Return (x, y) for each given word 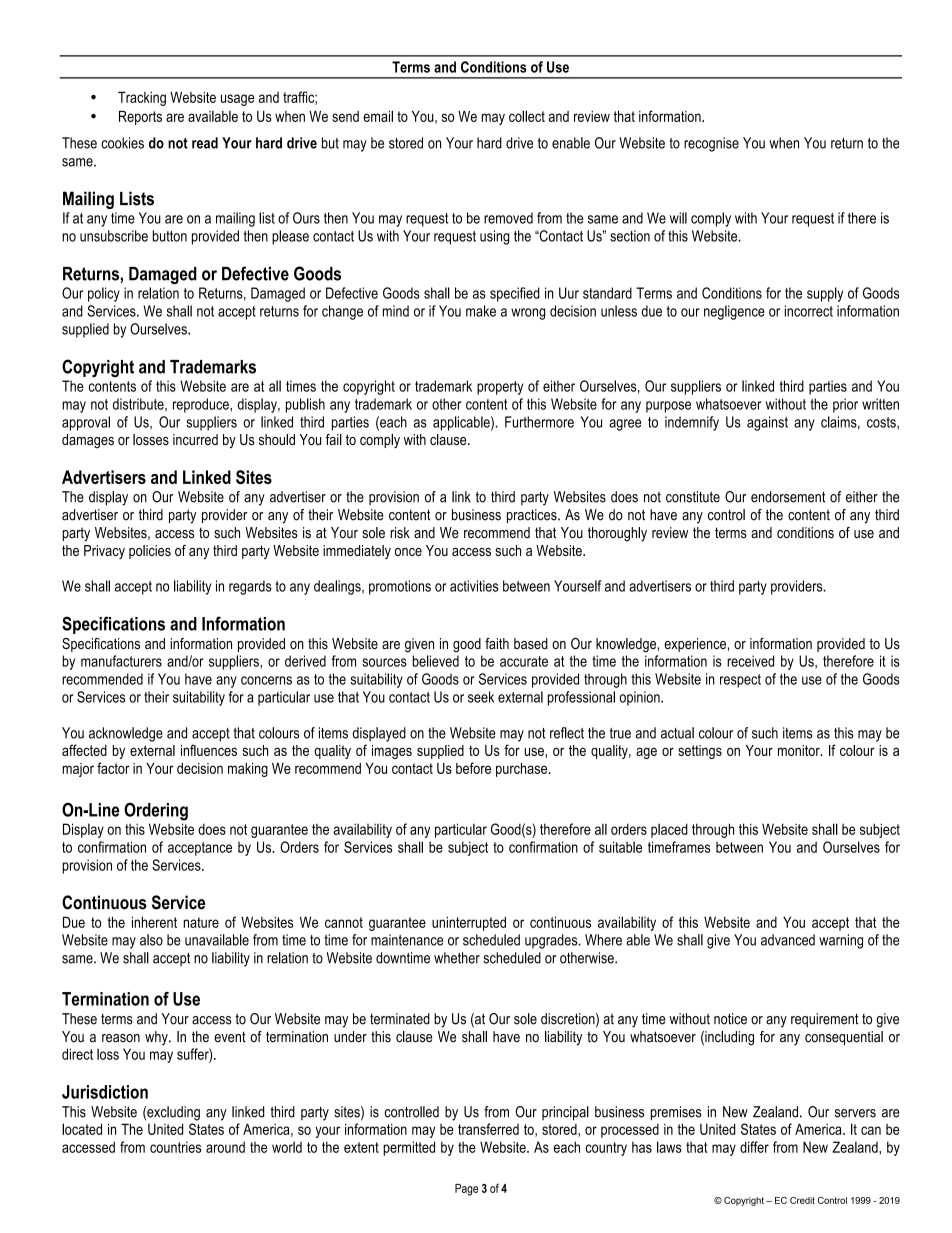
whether (457, 958)
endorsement (788, 497)
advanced (788, 940)
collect (527, 116)
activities (474, 586)
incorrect (809, 311)
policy (104, 294)
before (473, 768)
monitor (800, 750)
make (481, 311)
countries (175, 1147)
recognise (711, 144)
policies (150, 552)
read (205, 143)
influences (209, 750)
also (151, 940)
